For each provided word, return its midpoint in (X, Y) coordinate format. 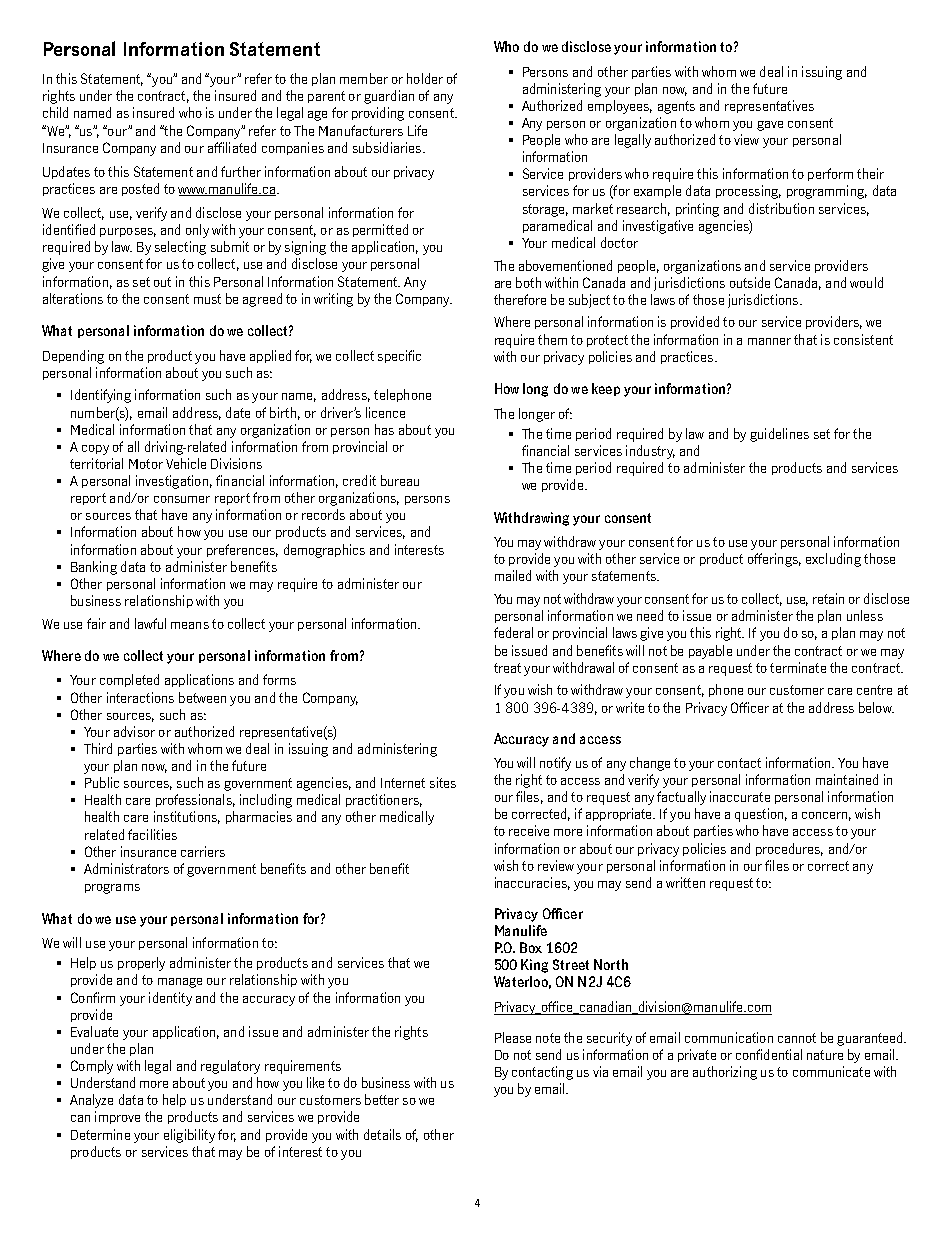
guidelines (779, 435)
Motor (146, 464)
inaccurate (740, 796)
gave (770, 126)
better (382, 1099)
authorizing (725, 1073)
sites (443, 782)
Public (102, 782)
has (384, 429)
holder (425, 78)
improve (117, 1117)
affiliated (232, 147)
